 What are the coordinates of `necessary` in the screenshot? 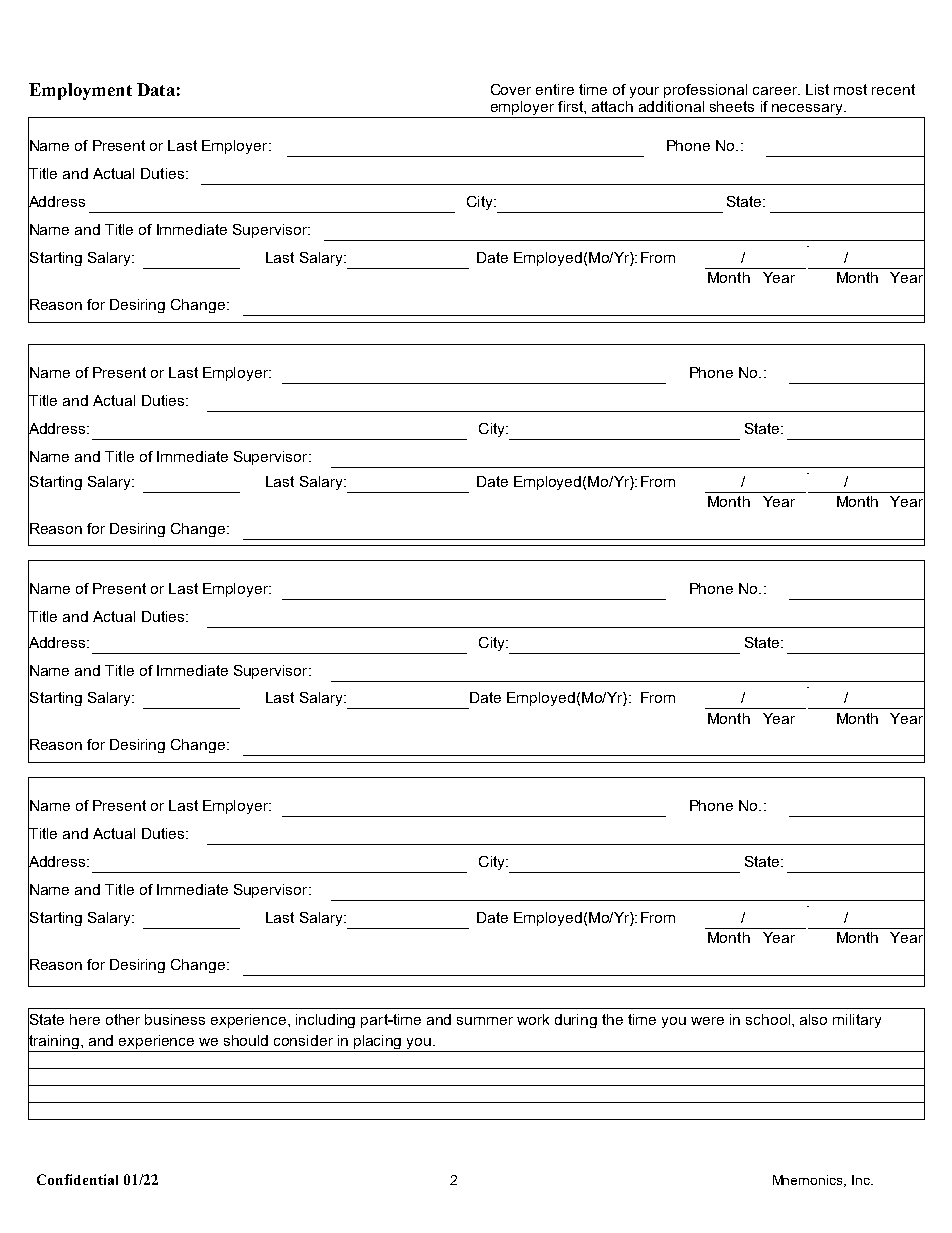 It's located at (807, 111).
